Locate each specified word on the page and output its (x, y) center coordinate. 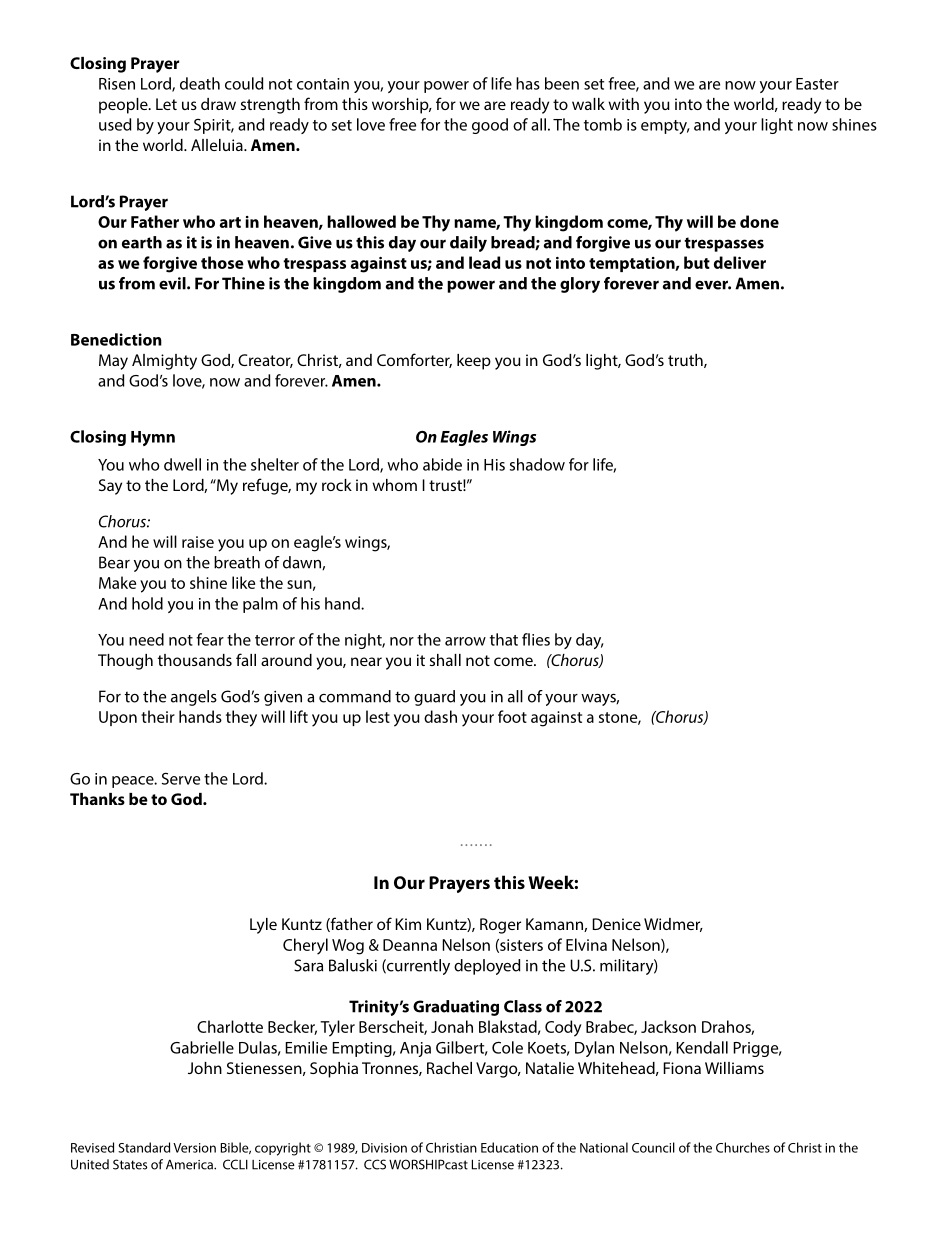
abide (442, 464)
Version (194, 1148)
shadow (537, 464)
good (490, 126)
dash (440, 716)
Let (166, 104)
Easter (817, 84)
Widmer (673, 925)
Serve (181, 779)
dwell (182, 464)
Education (509, 1147)
